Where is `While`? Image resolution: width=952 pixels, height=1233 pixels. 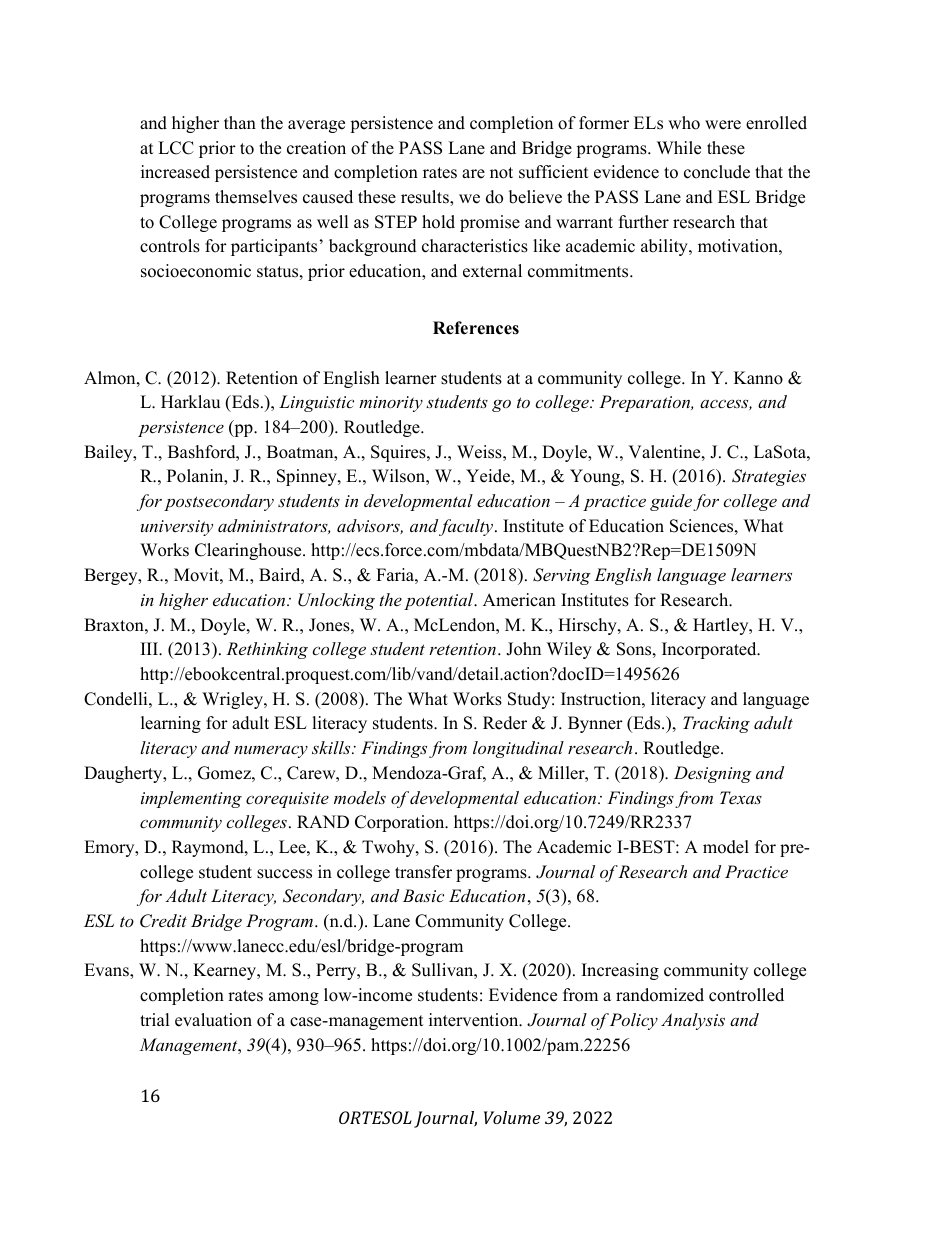
While is located at coordinates (679, 148).
